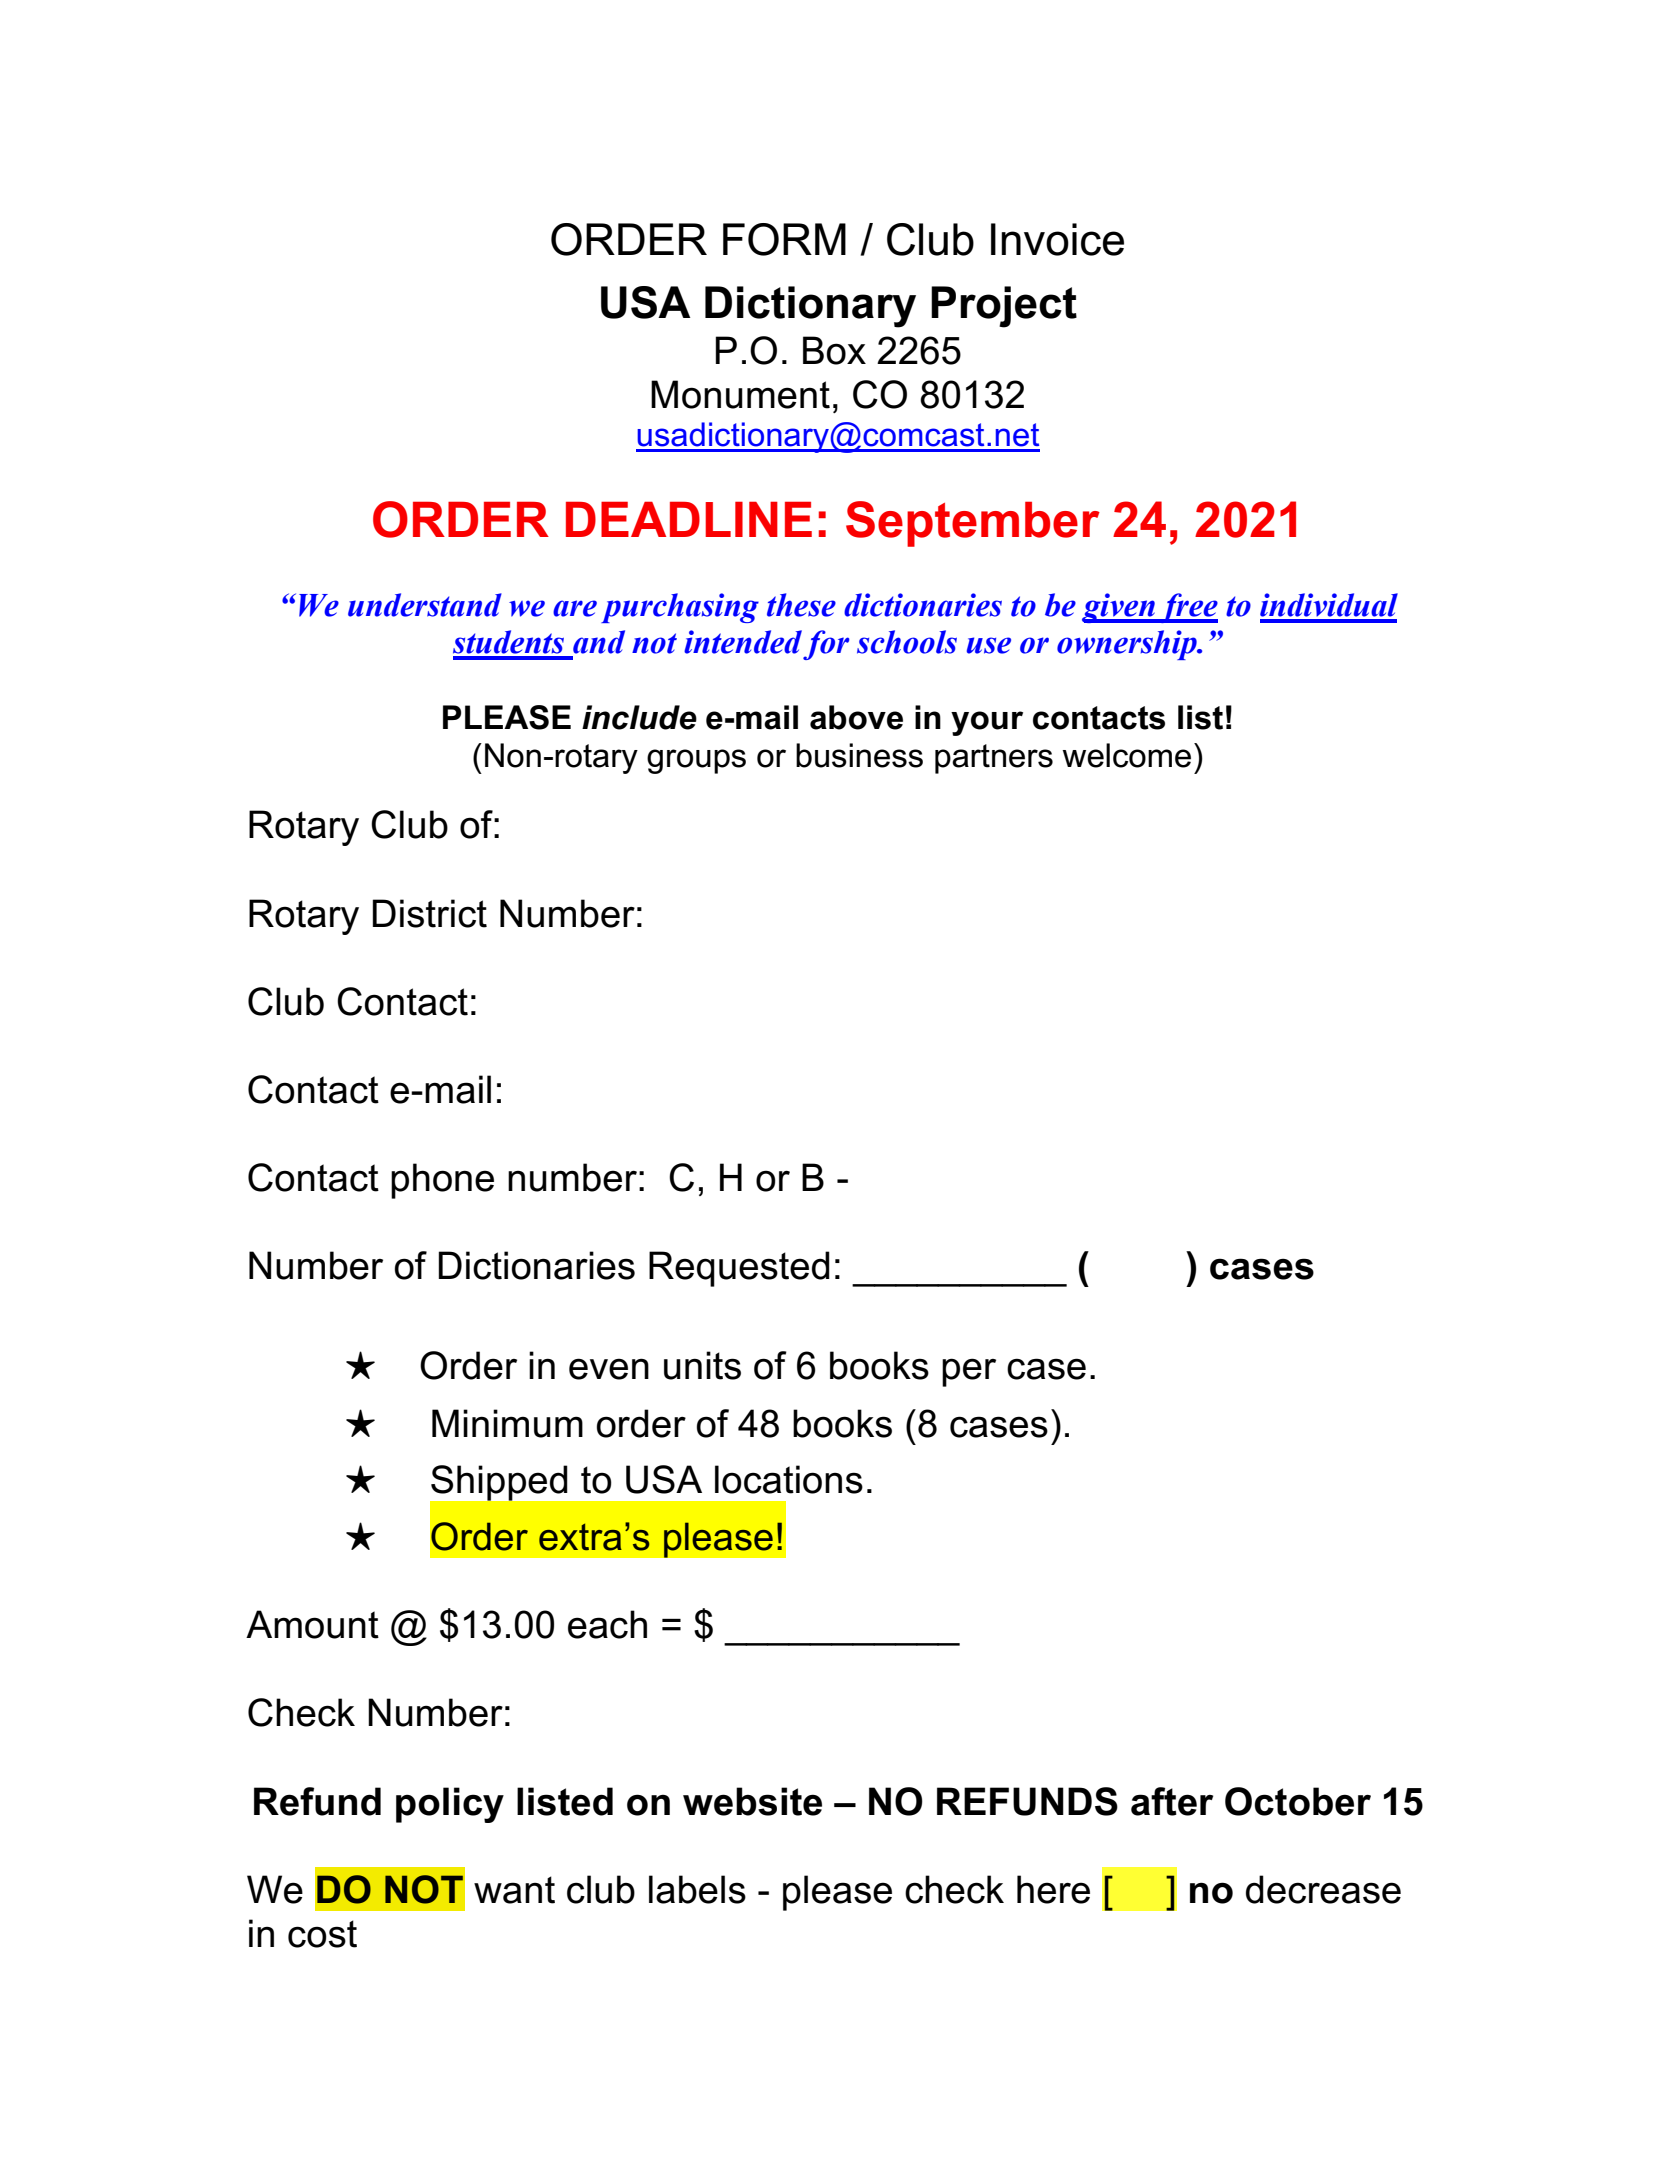  Describe the element at coordinates (752, 1801) in the screenshot. I see `website` at that location.
